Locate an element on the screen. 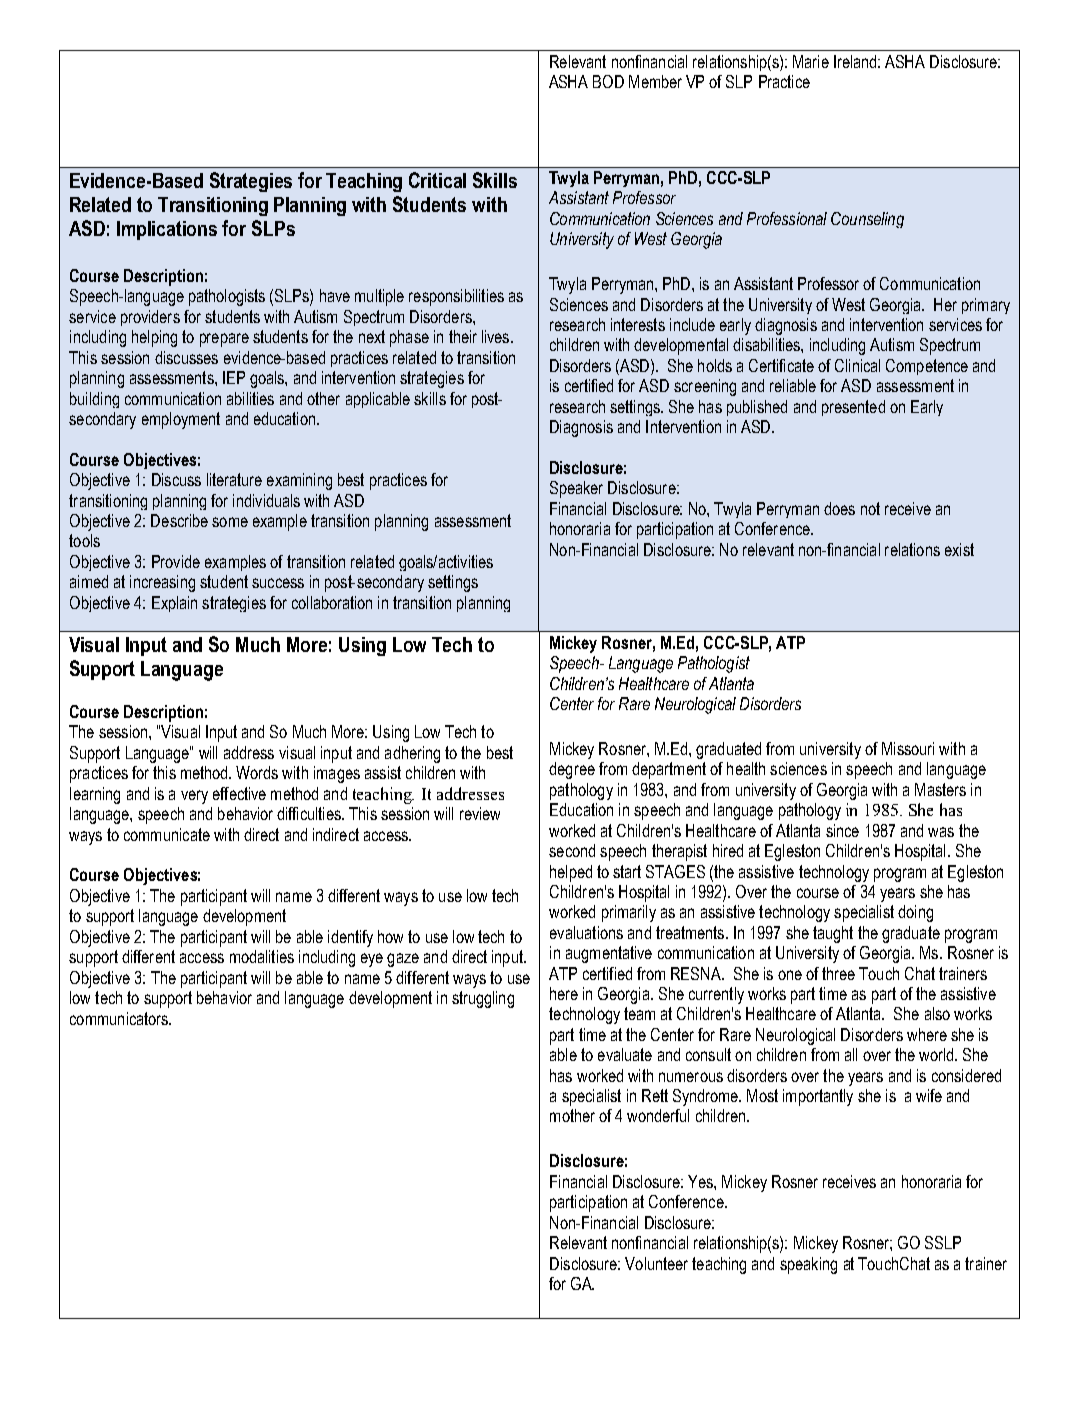 The width and height of the screenshot is (1089, 1410). since is located at coordinates (842, 830).
